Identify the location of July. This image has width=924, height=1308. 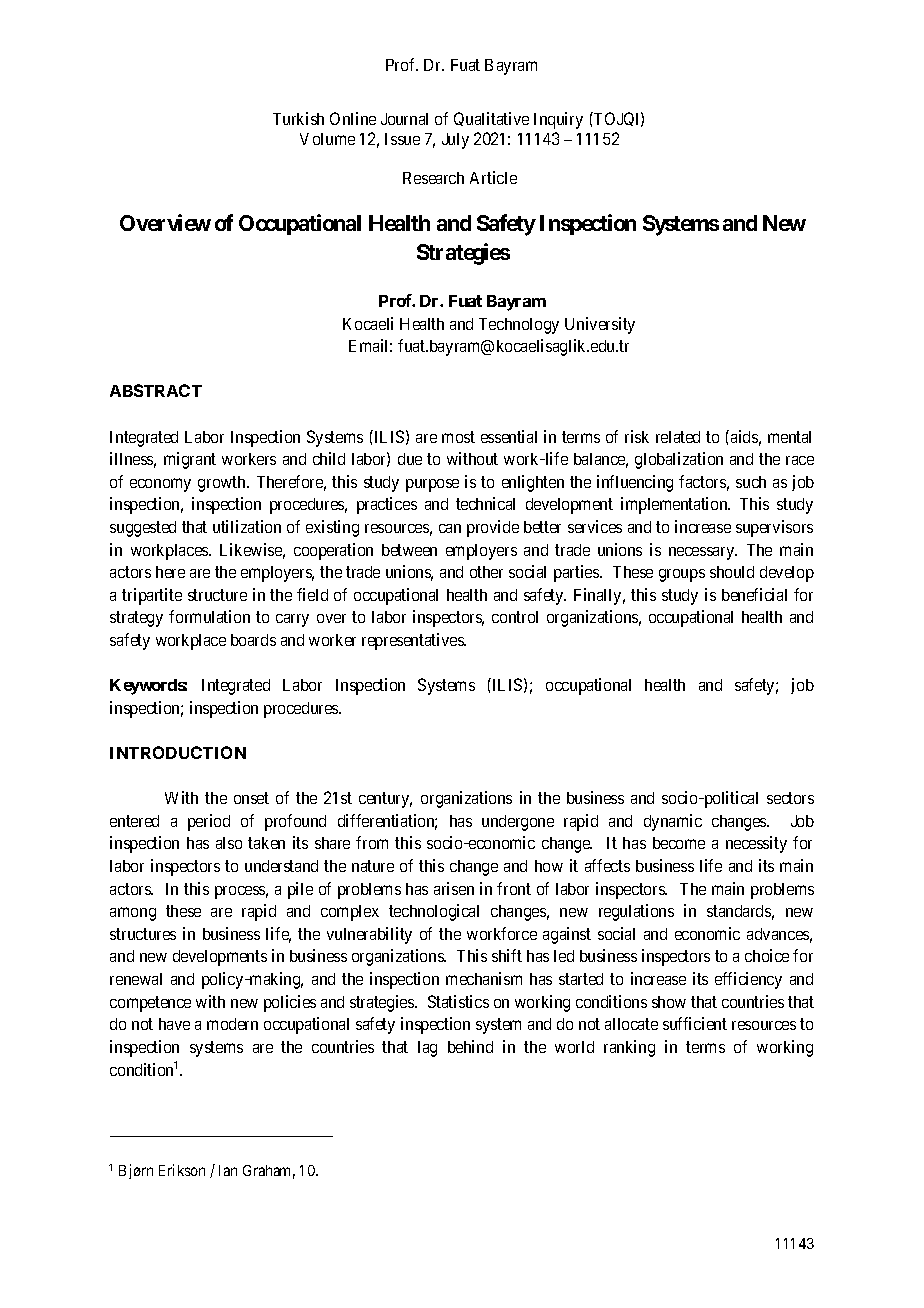
(455, 141).
